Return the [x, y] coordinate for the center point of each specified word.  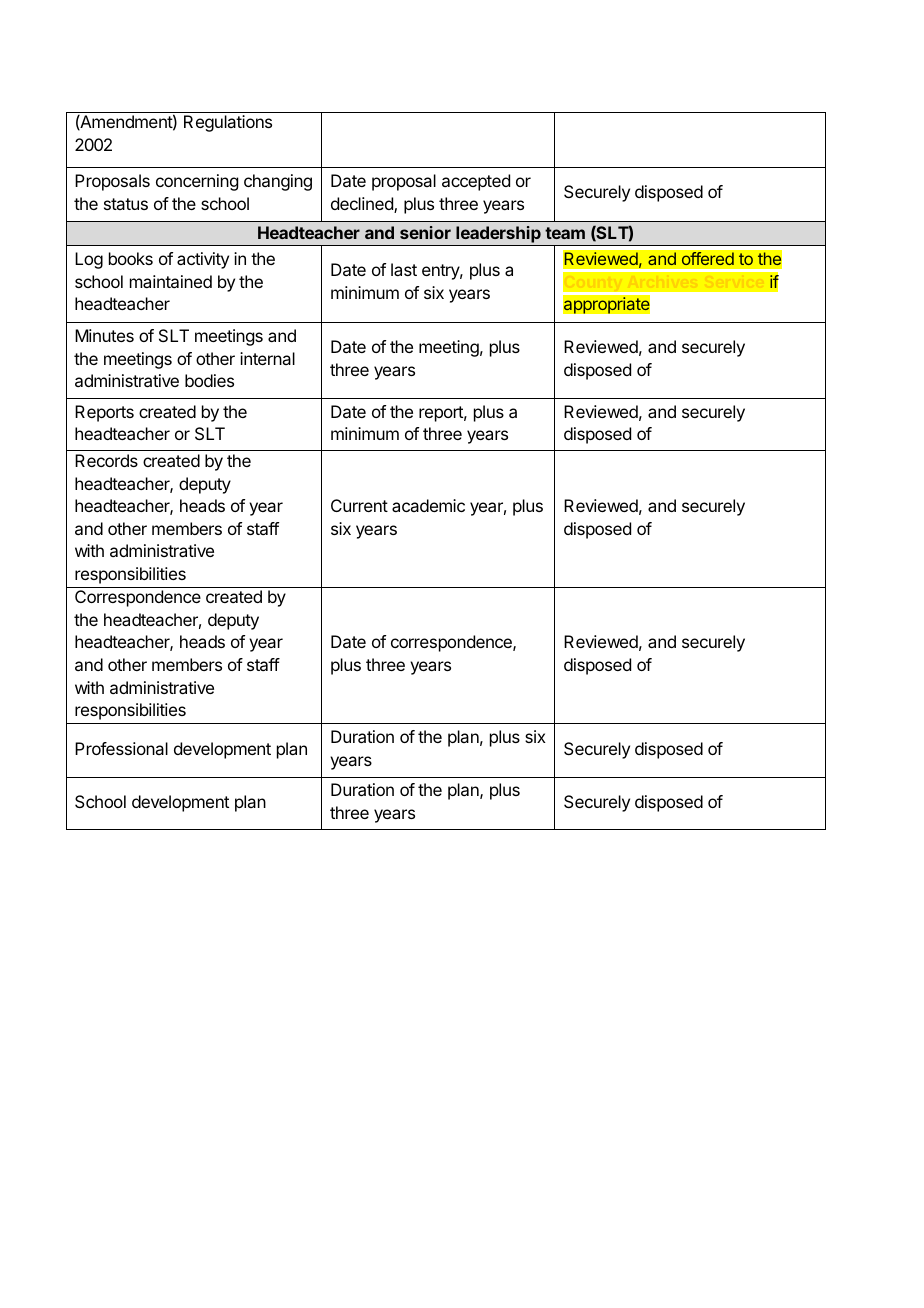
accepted [476, 182]
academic [428, 505]
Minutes [104, 335]
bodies [209, 380]
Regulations [228, 123]
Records [106, 460]
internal [267, 358]
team [565, 233]
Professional [121, 748]
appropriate [606, 305]
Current [359, 505]
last [404, 269]
